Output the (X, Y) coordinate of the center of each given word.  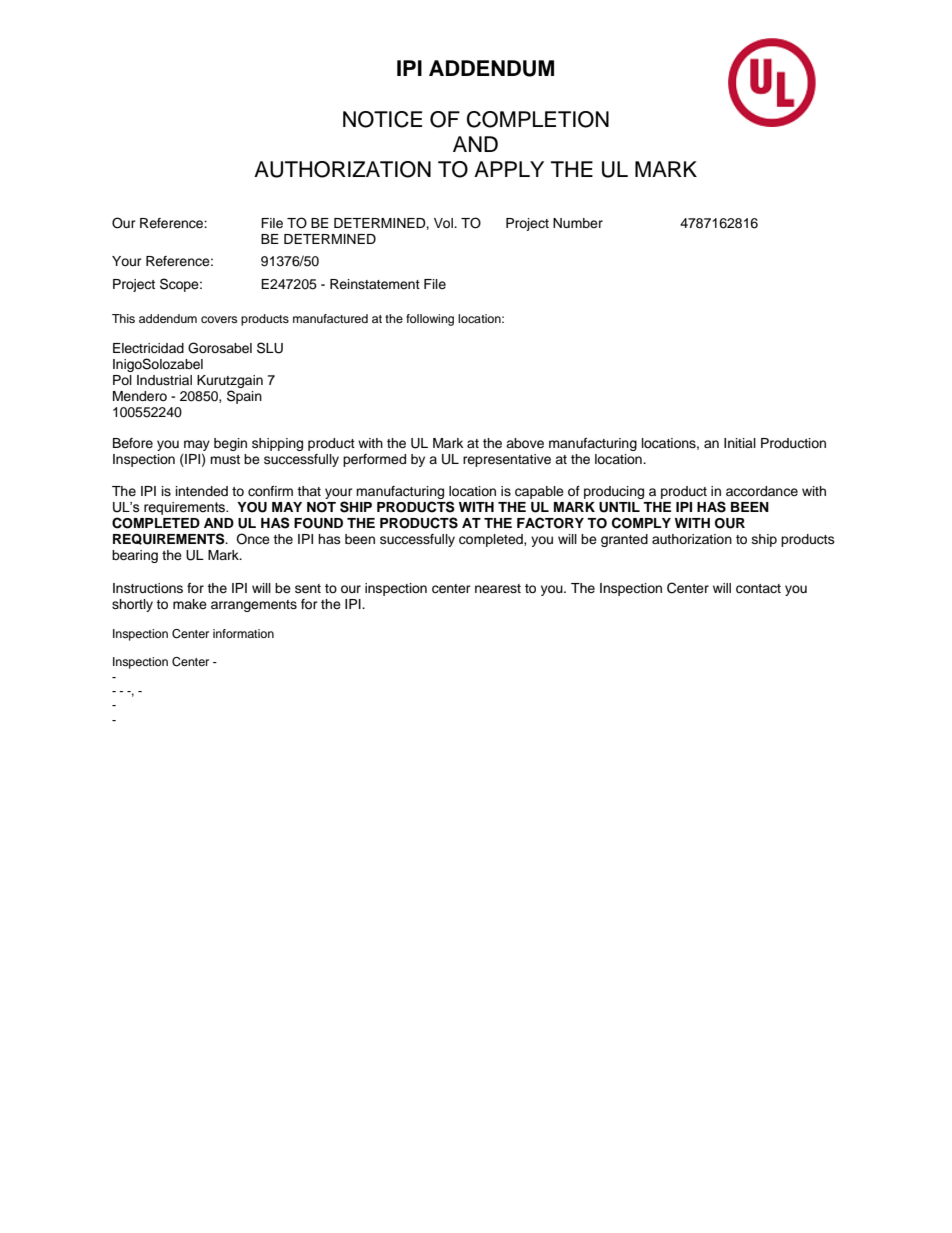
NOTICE (382, 119)
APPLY (509, 169)
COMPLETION (538, 119)
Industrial (164, 380)
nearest (498, 588)
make (190, 604)
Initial (740, 443)
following (430, 320)
